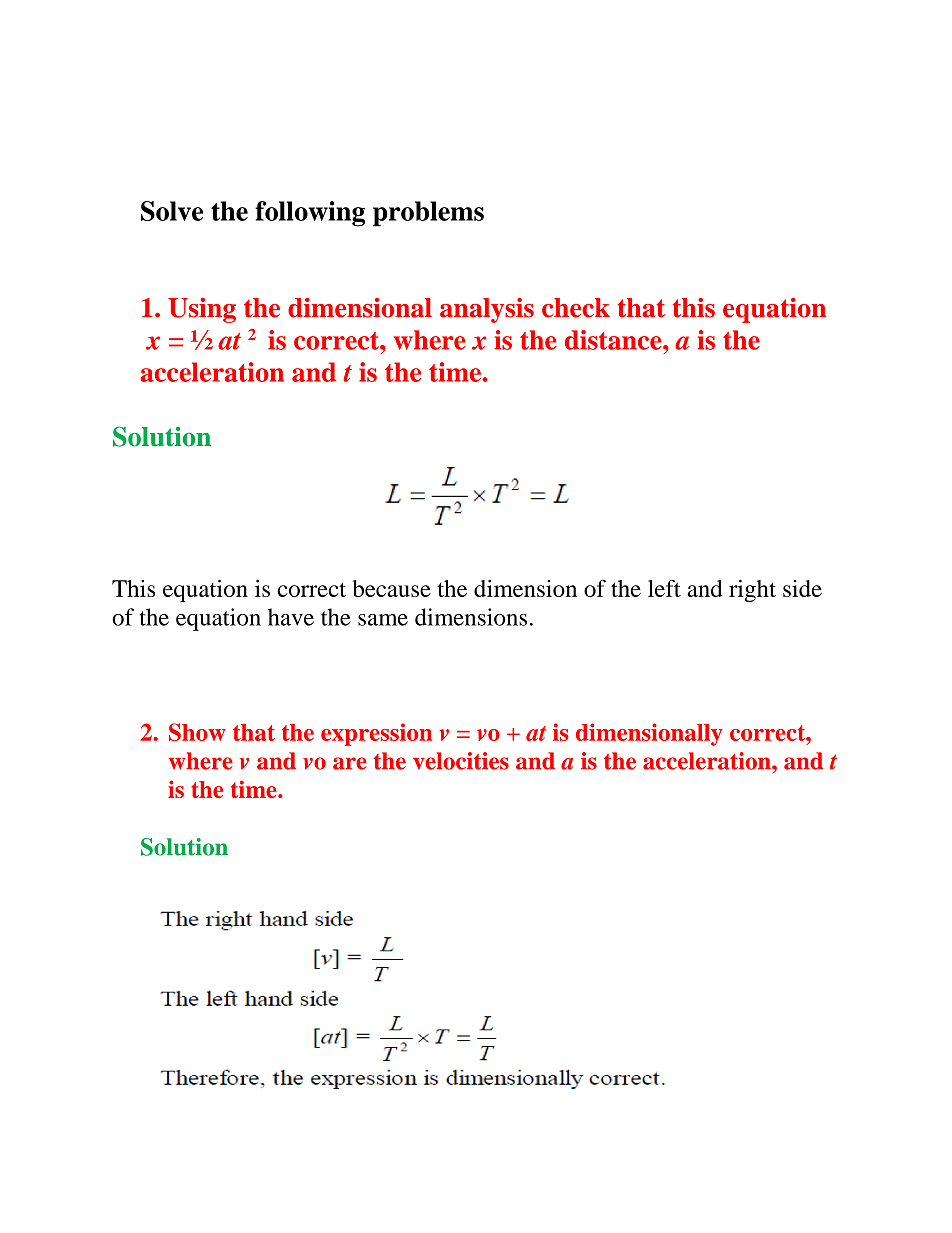 This screenshot has height=1233, width=952. Describe the element at coordinates (202, 310) in the screenshot. I see `Using` at that location.
